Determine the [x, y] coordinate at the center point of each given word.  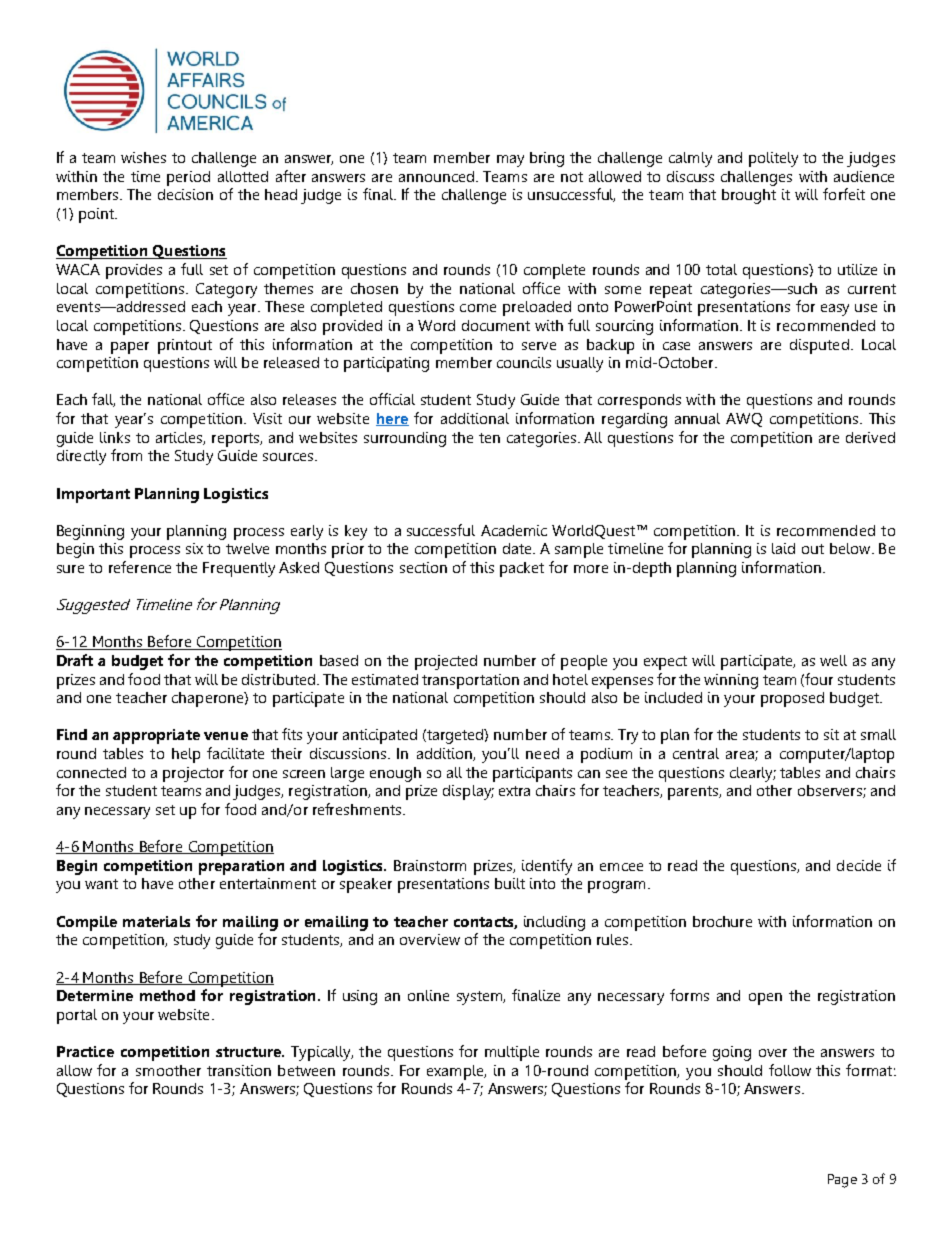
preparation [241, 867]
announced [436, 176]
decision [185, 194]
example [456, 1072]
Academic [514, 530]
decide [859, 865]
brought [749, 196]
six [194, 548]
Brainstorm [430, 865]
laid [783, 548]
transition [239, 1070]
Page [842, 1181]
